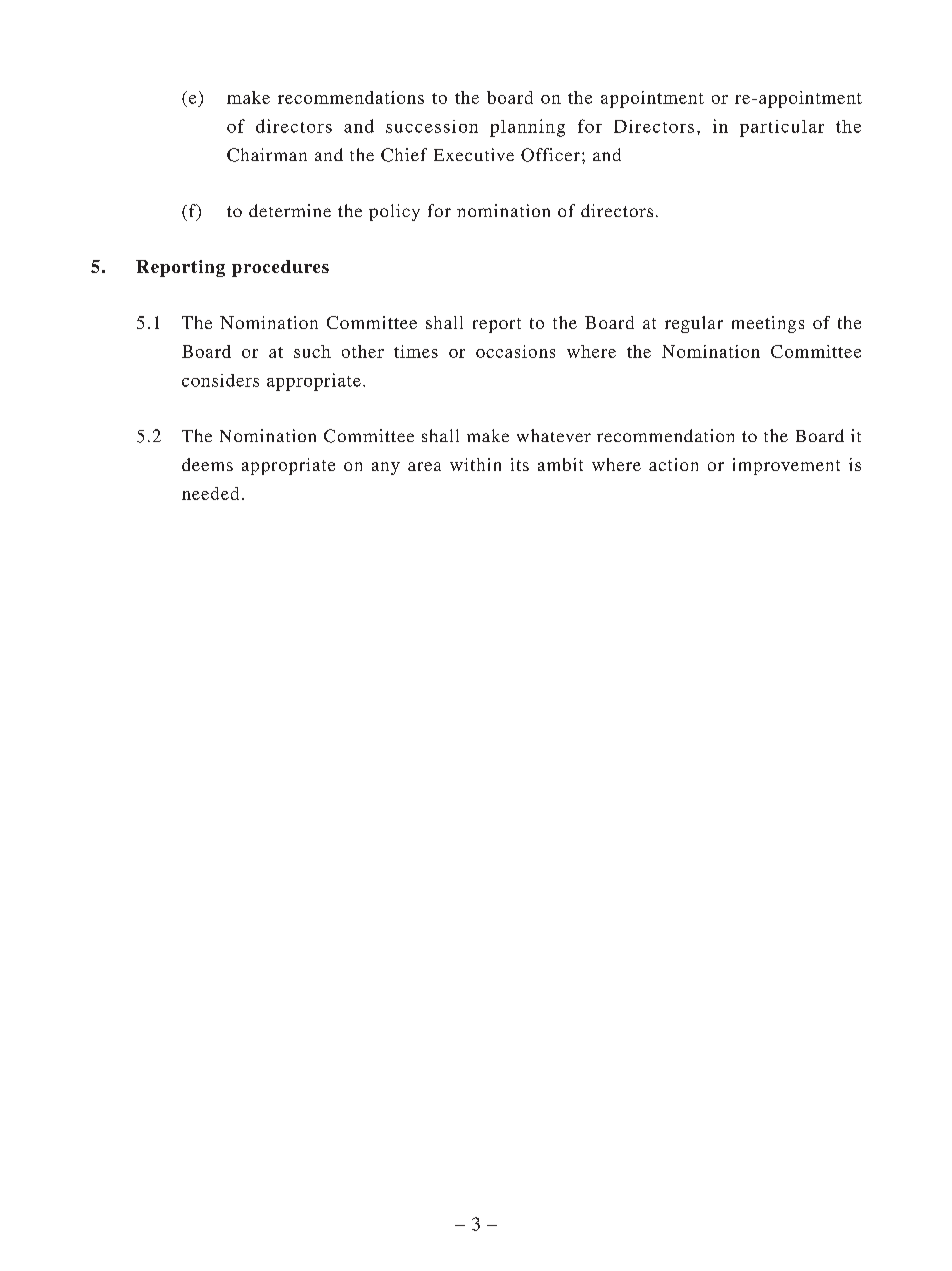  Describe the element at coordinates (782, 128) in the page. I see `particular` at that location.
